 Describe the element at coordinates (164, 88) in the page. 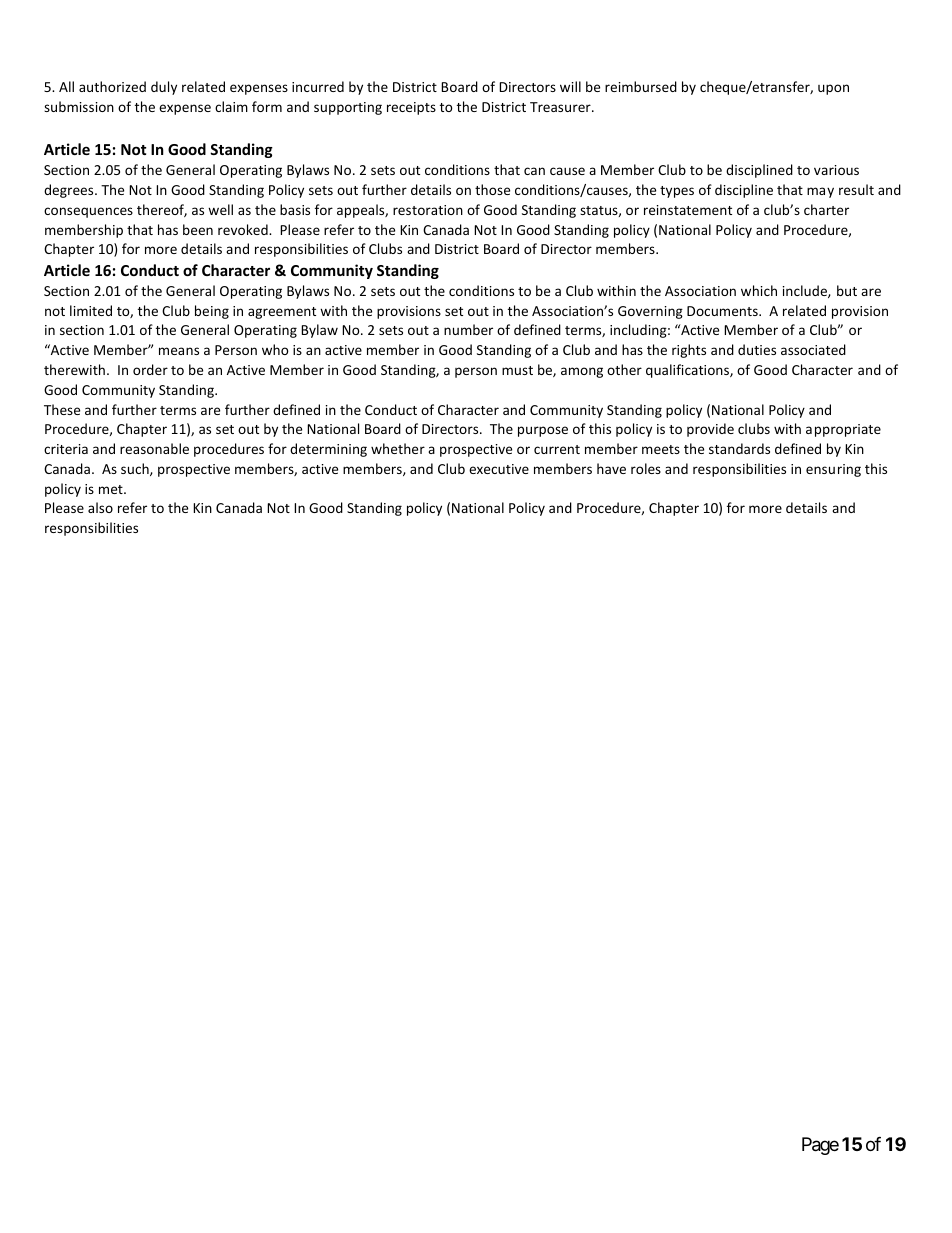

I see `duly` at that location.
